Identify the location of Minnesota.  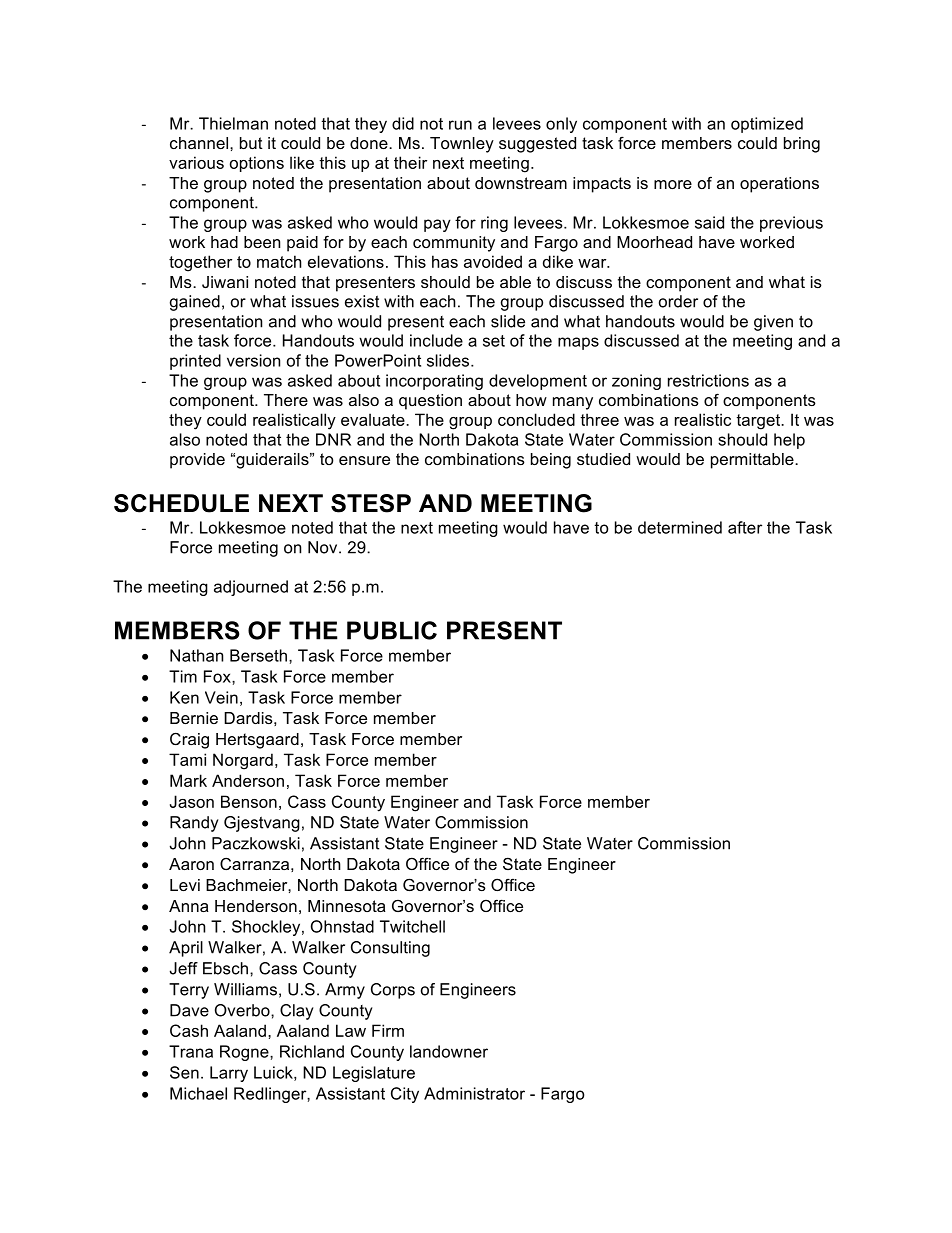
(347, 906).
